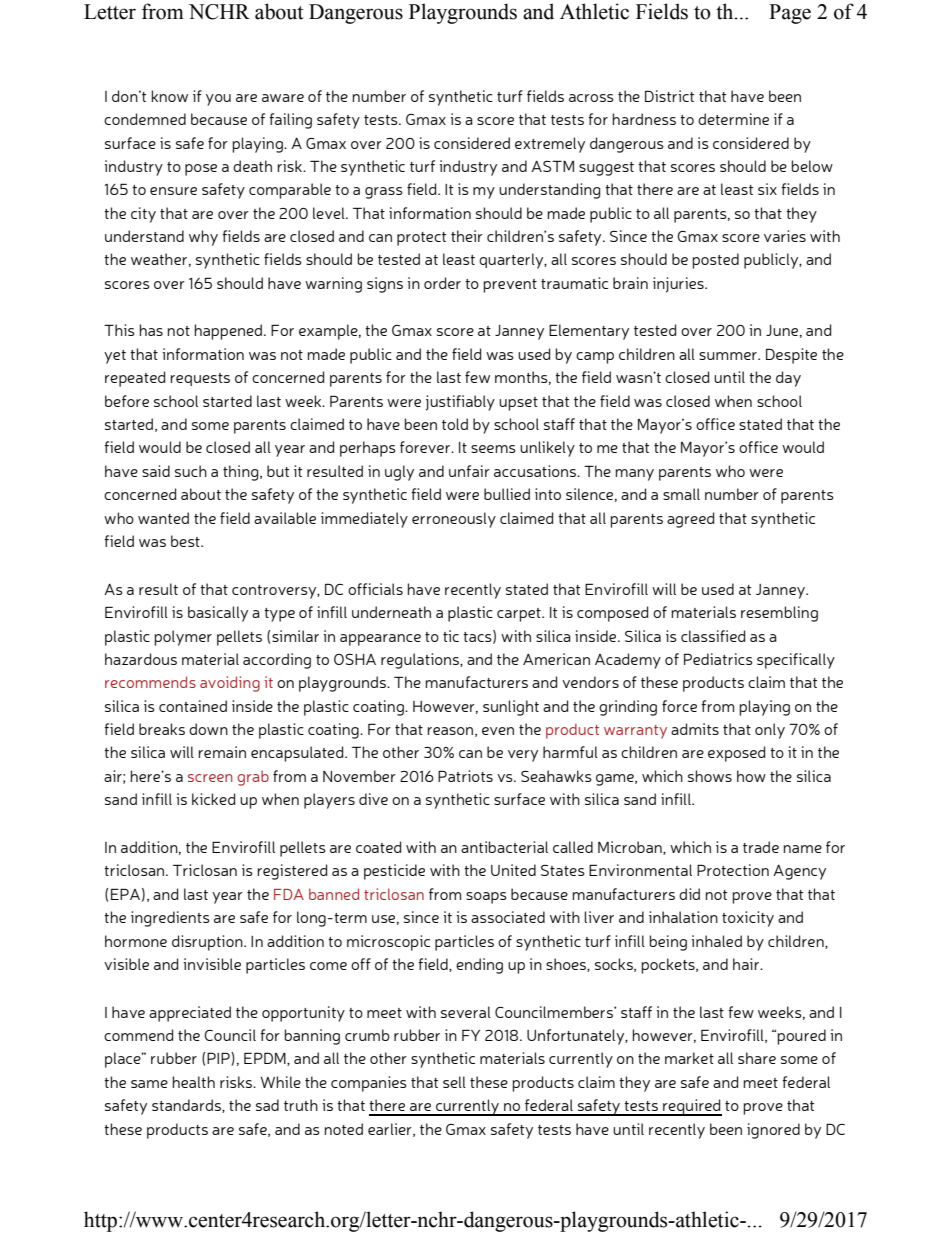 Image resolution: width=952 pixels, height=1233 pixels. I want to click on across, so click(591, 98).
